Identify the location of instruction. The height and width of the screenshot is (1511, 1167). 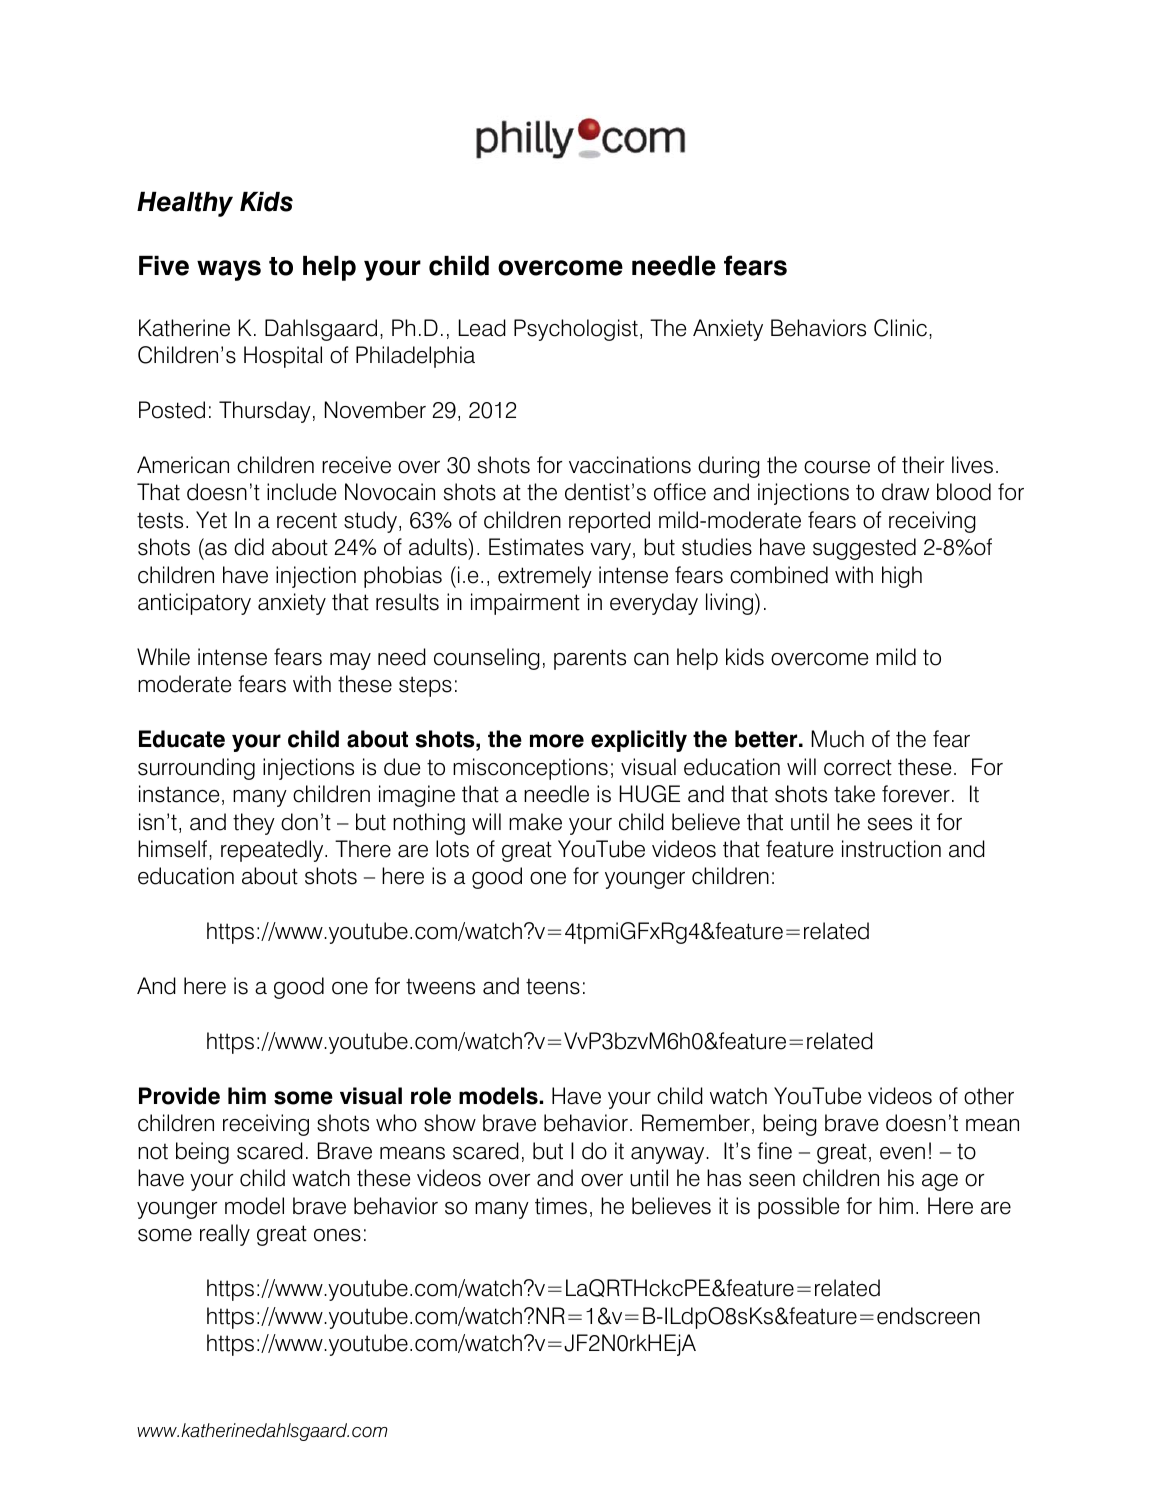
(891, 849).
